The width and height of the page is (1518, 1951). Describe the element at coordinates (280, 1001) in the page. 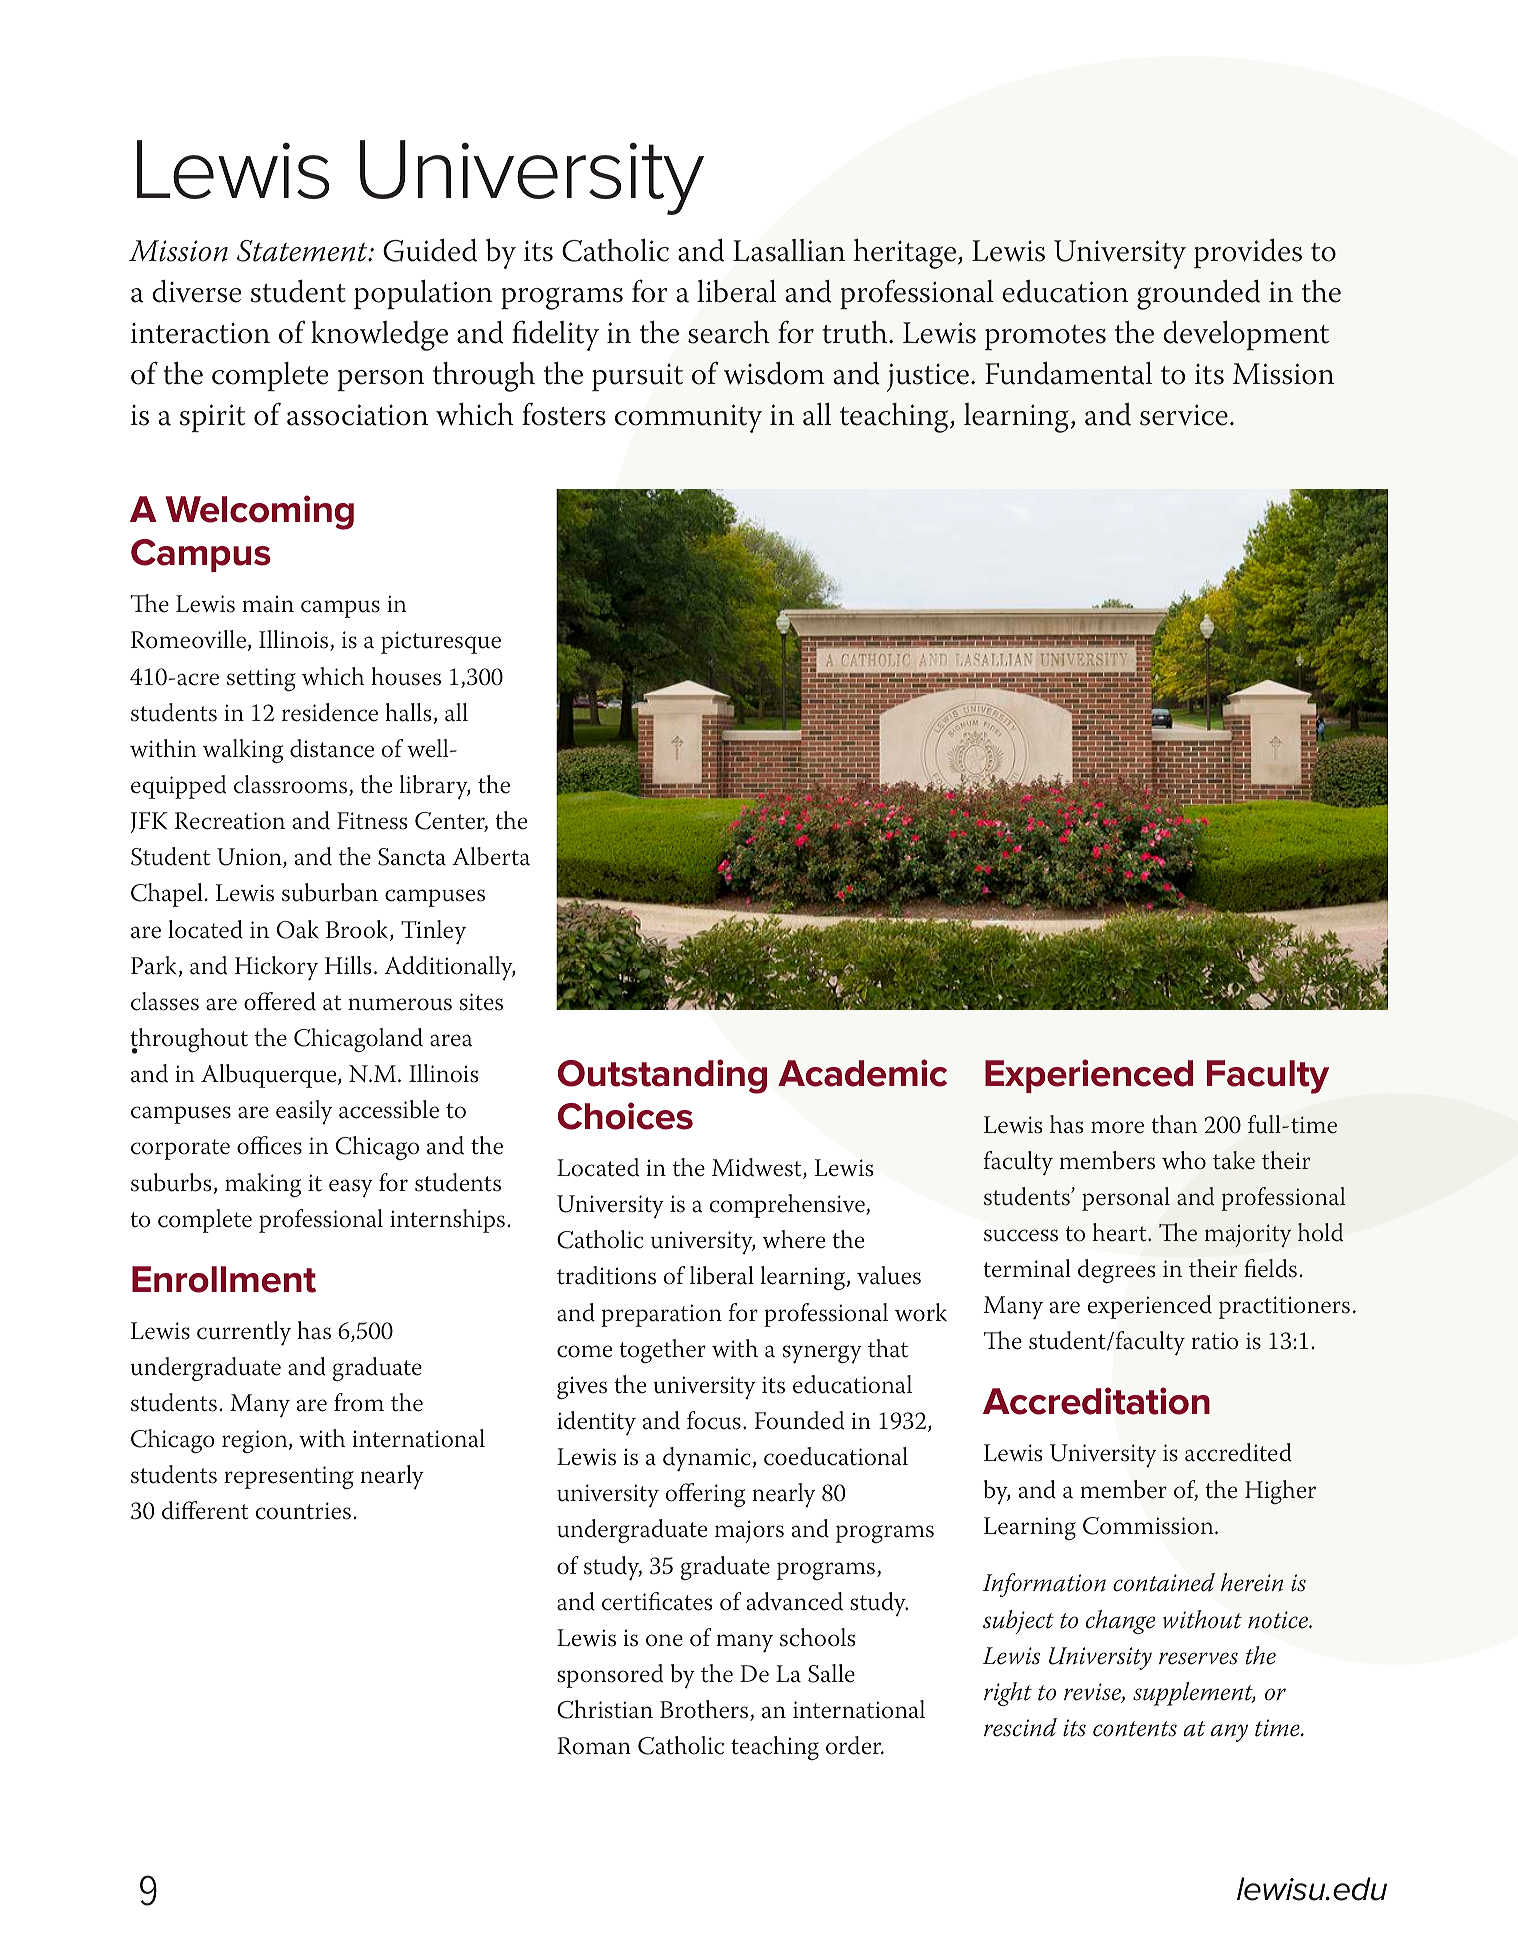

I see `offered` at that location.
